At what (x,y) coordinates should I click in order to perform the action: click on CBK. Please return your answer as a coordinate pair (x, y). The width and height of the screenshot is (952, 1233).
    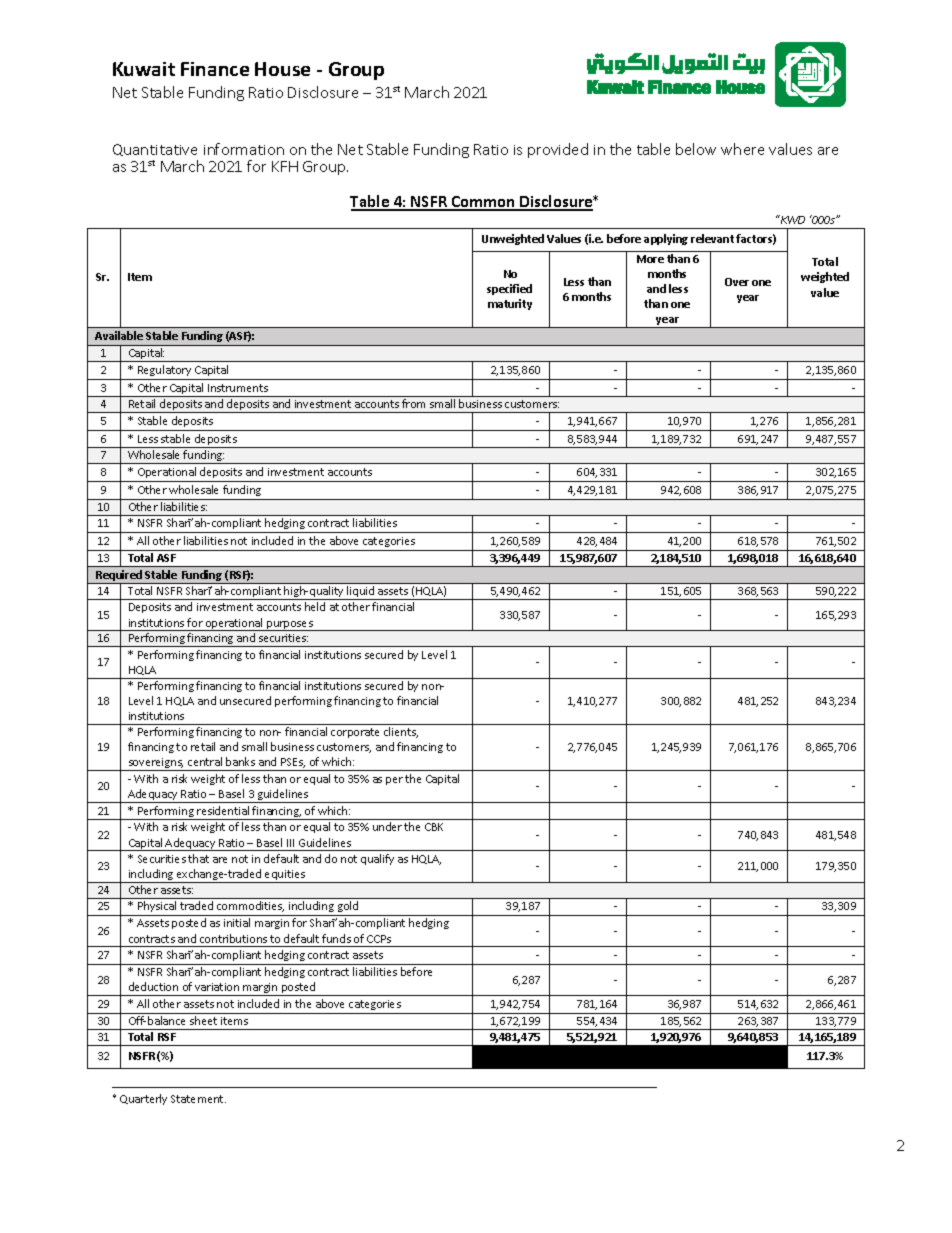
    Looking at the image, I should click on (434, 827).
